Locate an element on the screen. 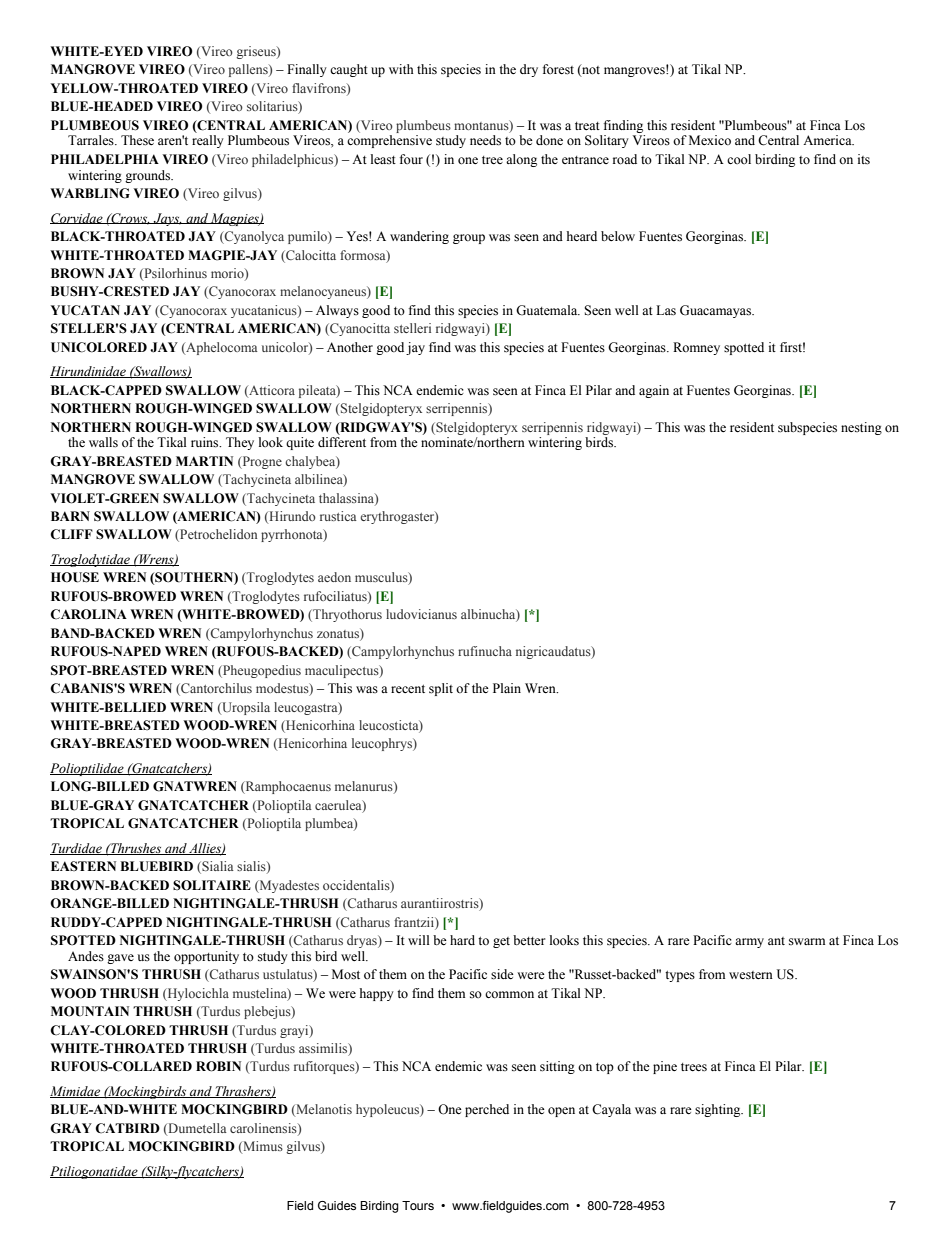 The image size is (952, 1233). These is located at coordinates (137, 140).
